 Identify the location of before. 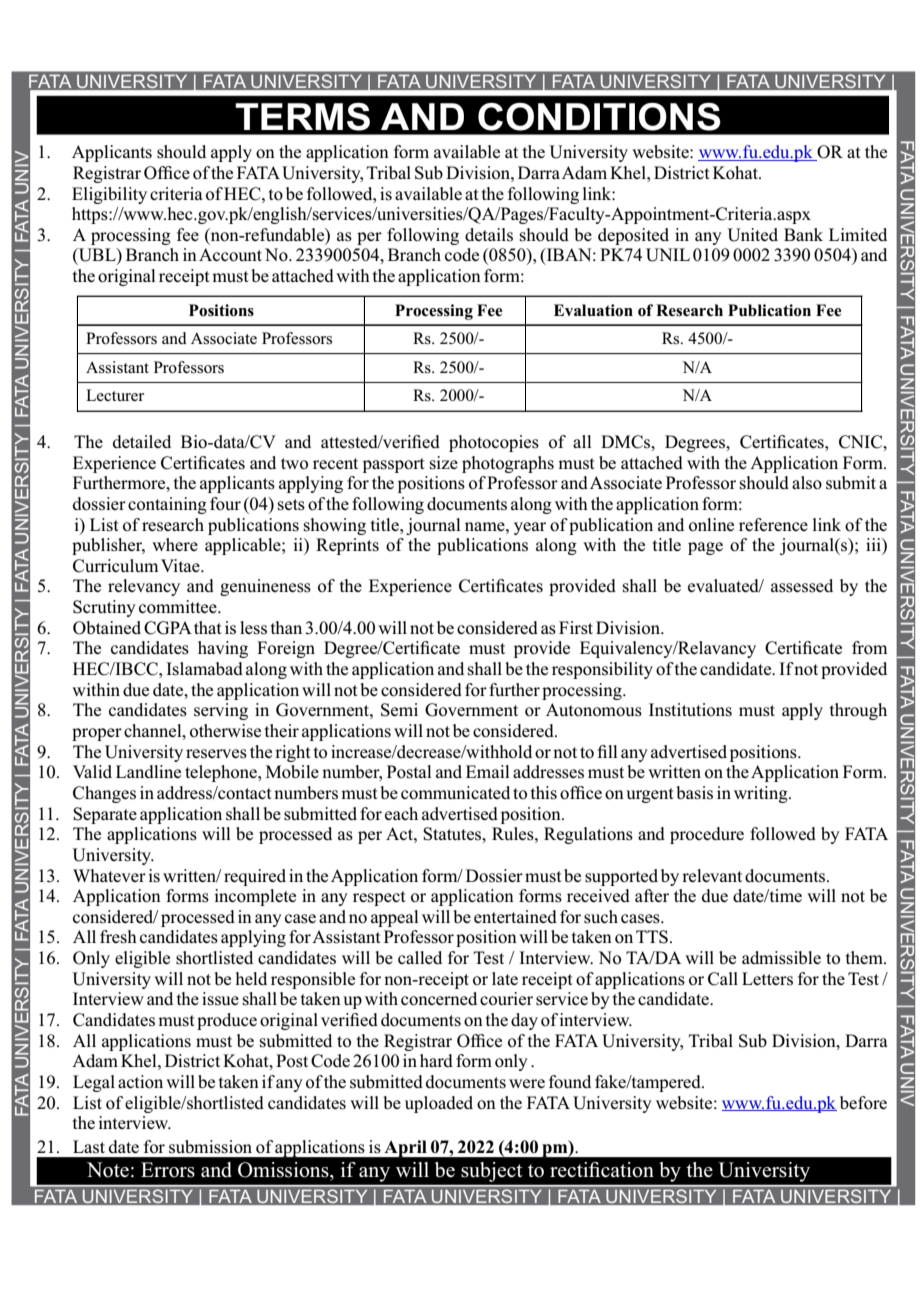
(863, 1103).
